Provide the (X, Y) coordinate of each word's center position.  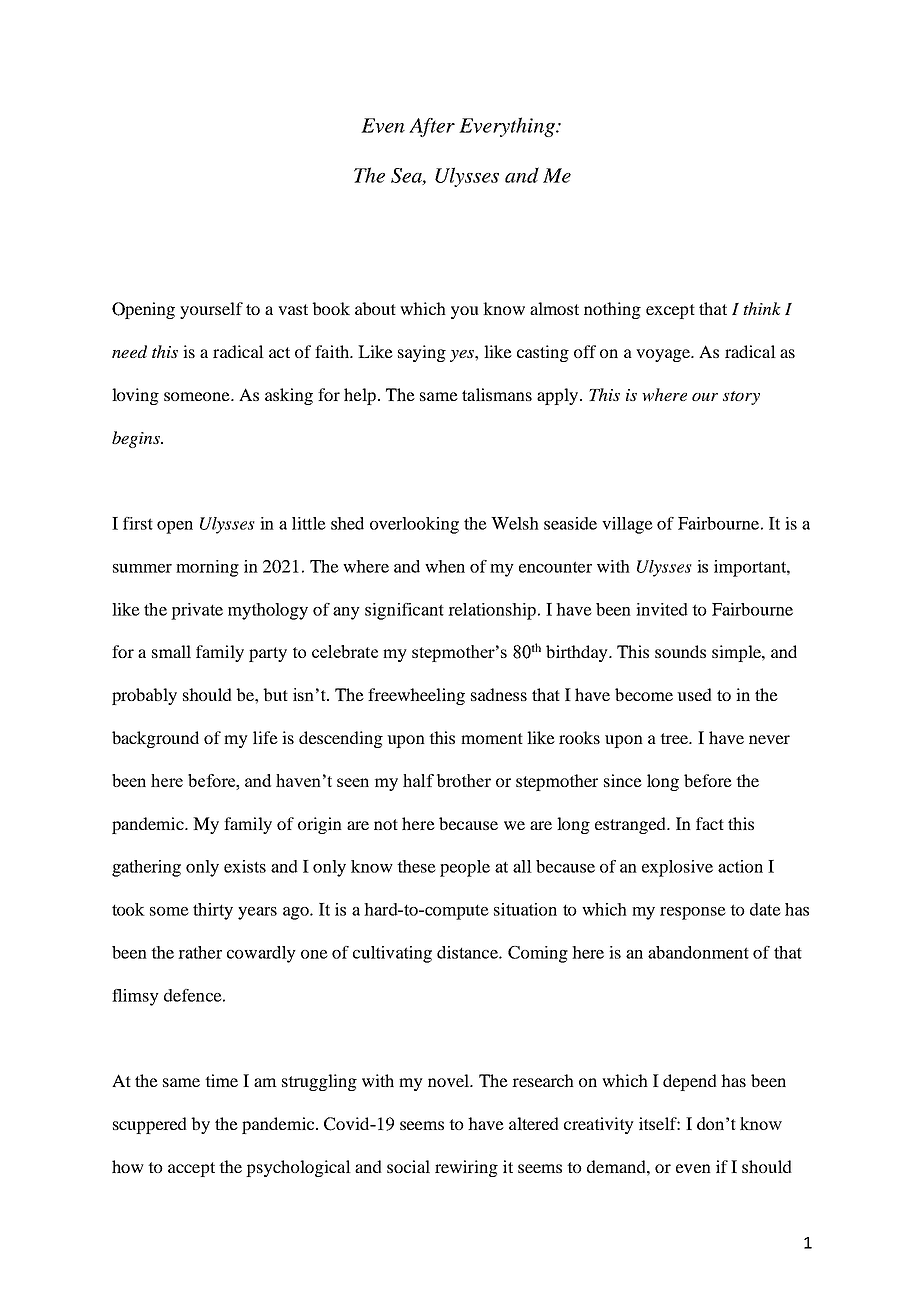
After (432, 127)
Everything (508, 127)
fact (710, 823)
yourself (211, 310)
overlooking (414, 525)
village (627, 525)
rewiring (466, 1168)
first (138, 523)
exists (245, 866)
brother (464, 780)
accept (191, 1169)
